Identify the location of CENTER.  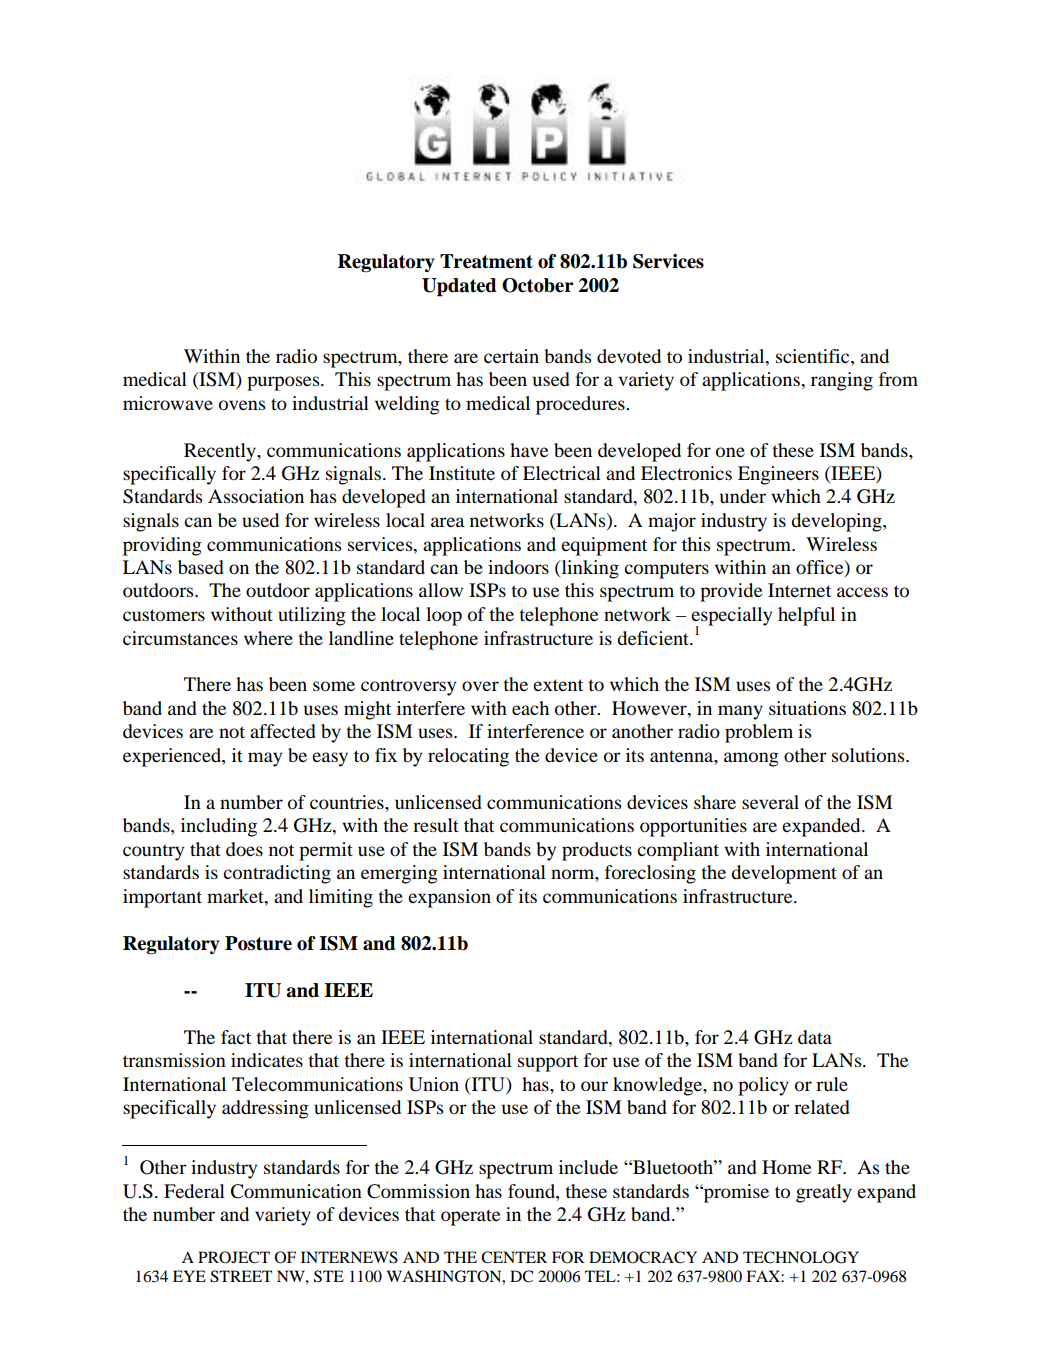
(514, 1257).
